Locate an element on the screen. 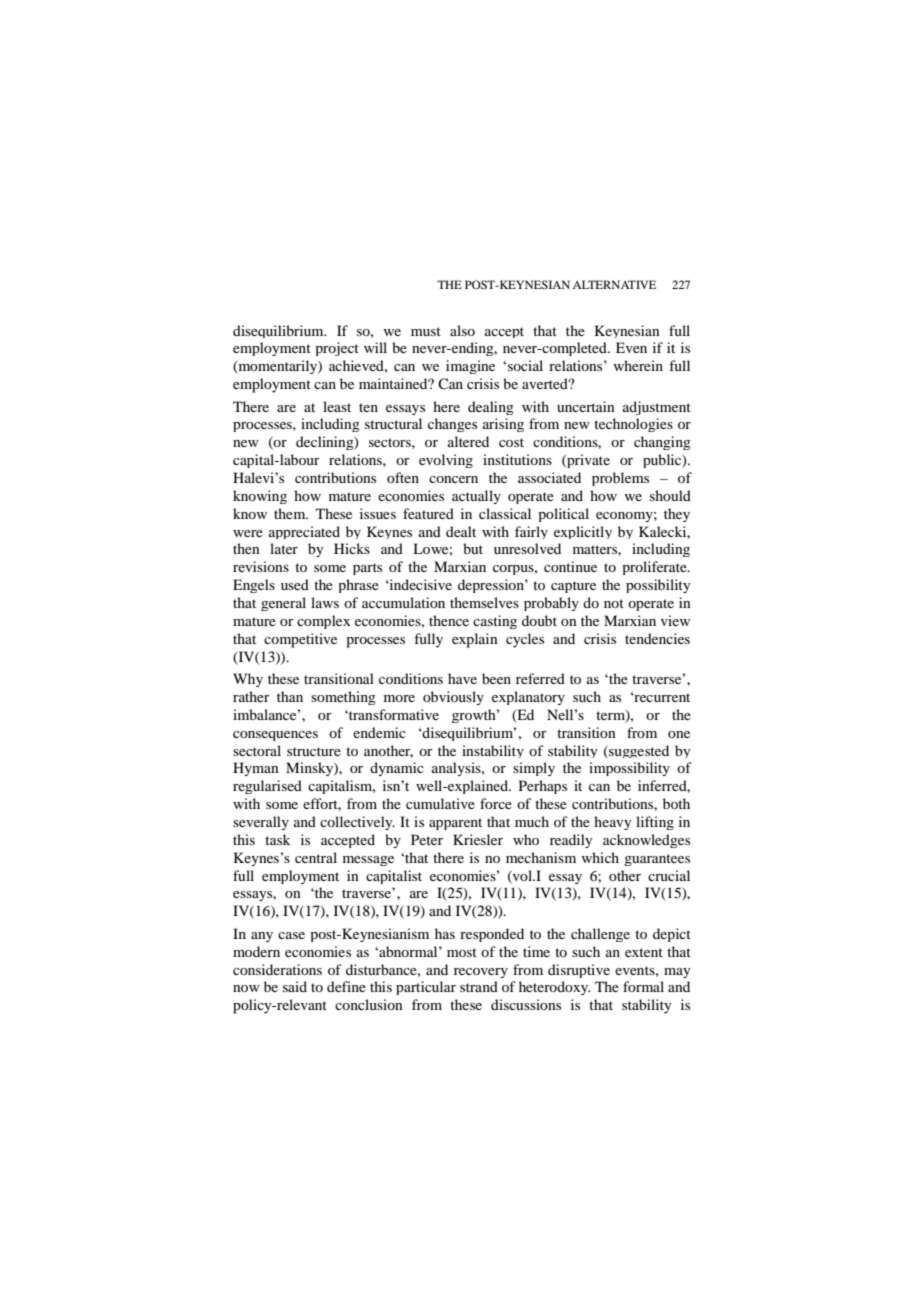  apparent is located at coordinates (455, 824).
